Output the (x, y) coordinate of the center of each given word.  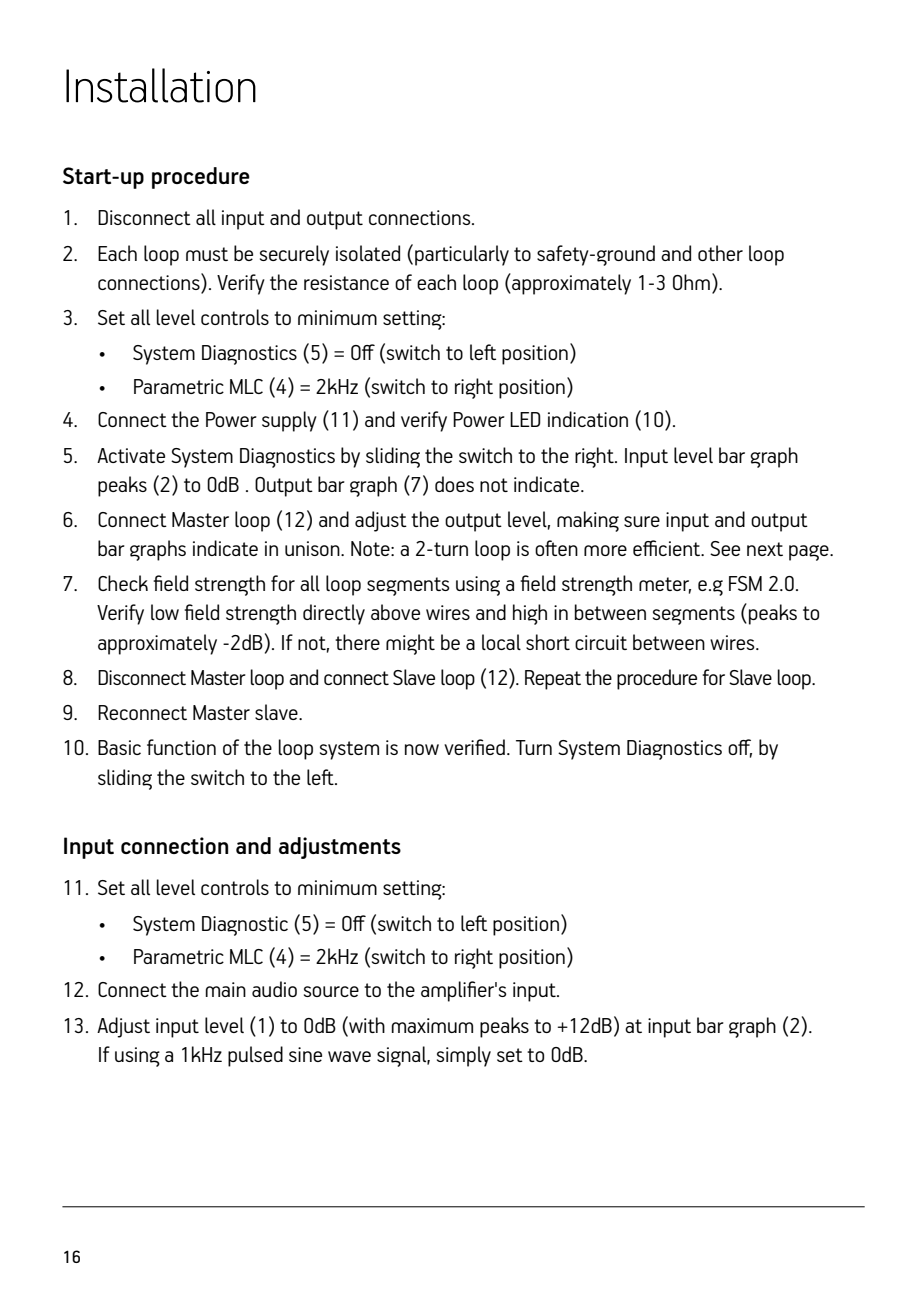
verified (474, 747)
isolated (368, 253)
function (181, 747)
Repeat (553, 680)
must (207, 254)
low (165, 612)
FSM (745, 583)
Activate (131, 455)
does (454, 484)
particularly (462, 255)
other (720, 253)
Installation (161, 85)
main (226, 989)
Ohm (691, 282)
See (725, 548)
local (501, 642)
